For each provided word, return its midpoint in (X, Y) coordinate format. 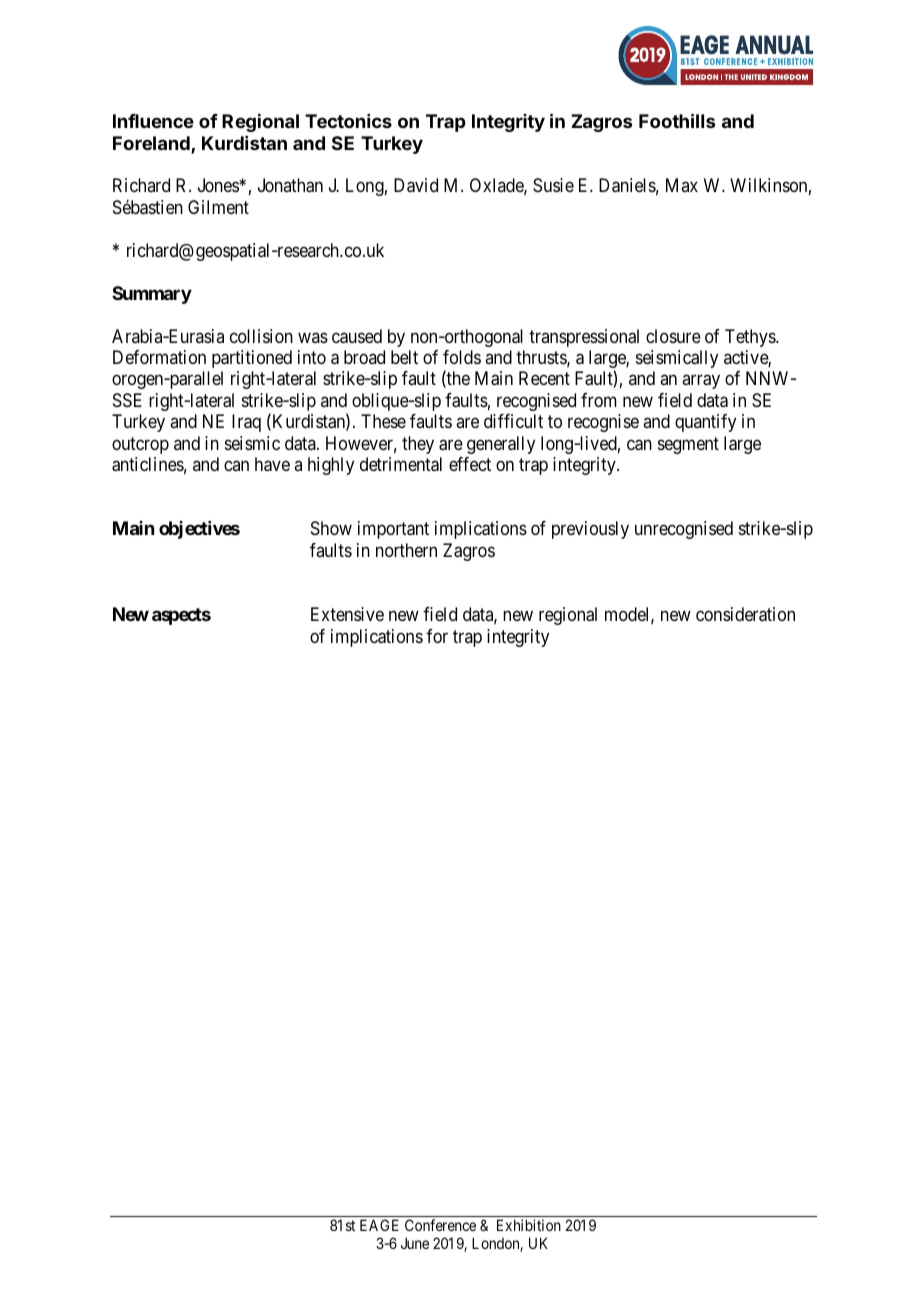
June (415, 1243)
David (416, 185)
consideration (745, 614)
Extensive (347, 614)
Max (682, 185)
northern (406, 550)
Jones (219, 185)
